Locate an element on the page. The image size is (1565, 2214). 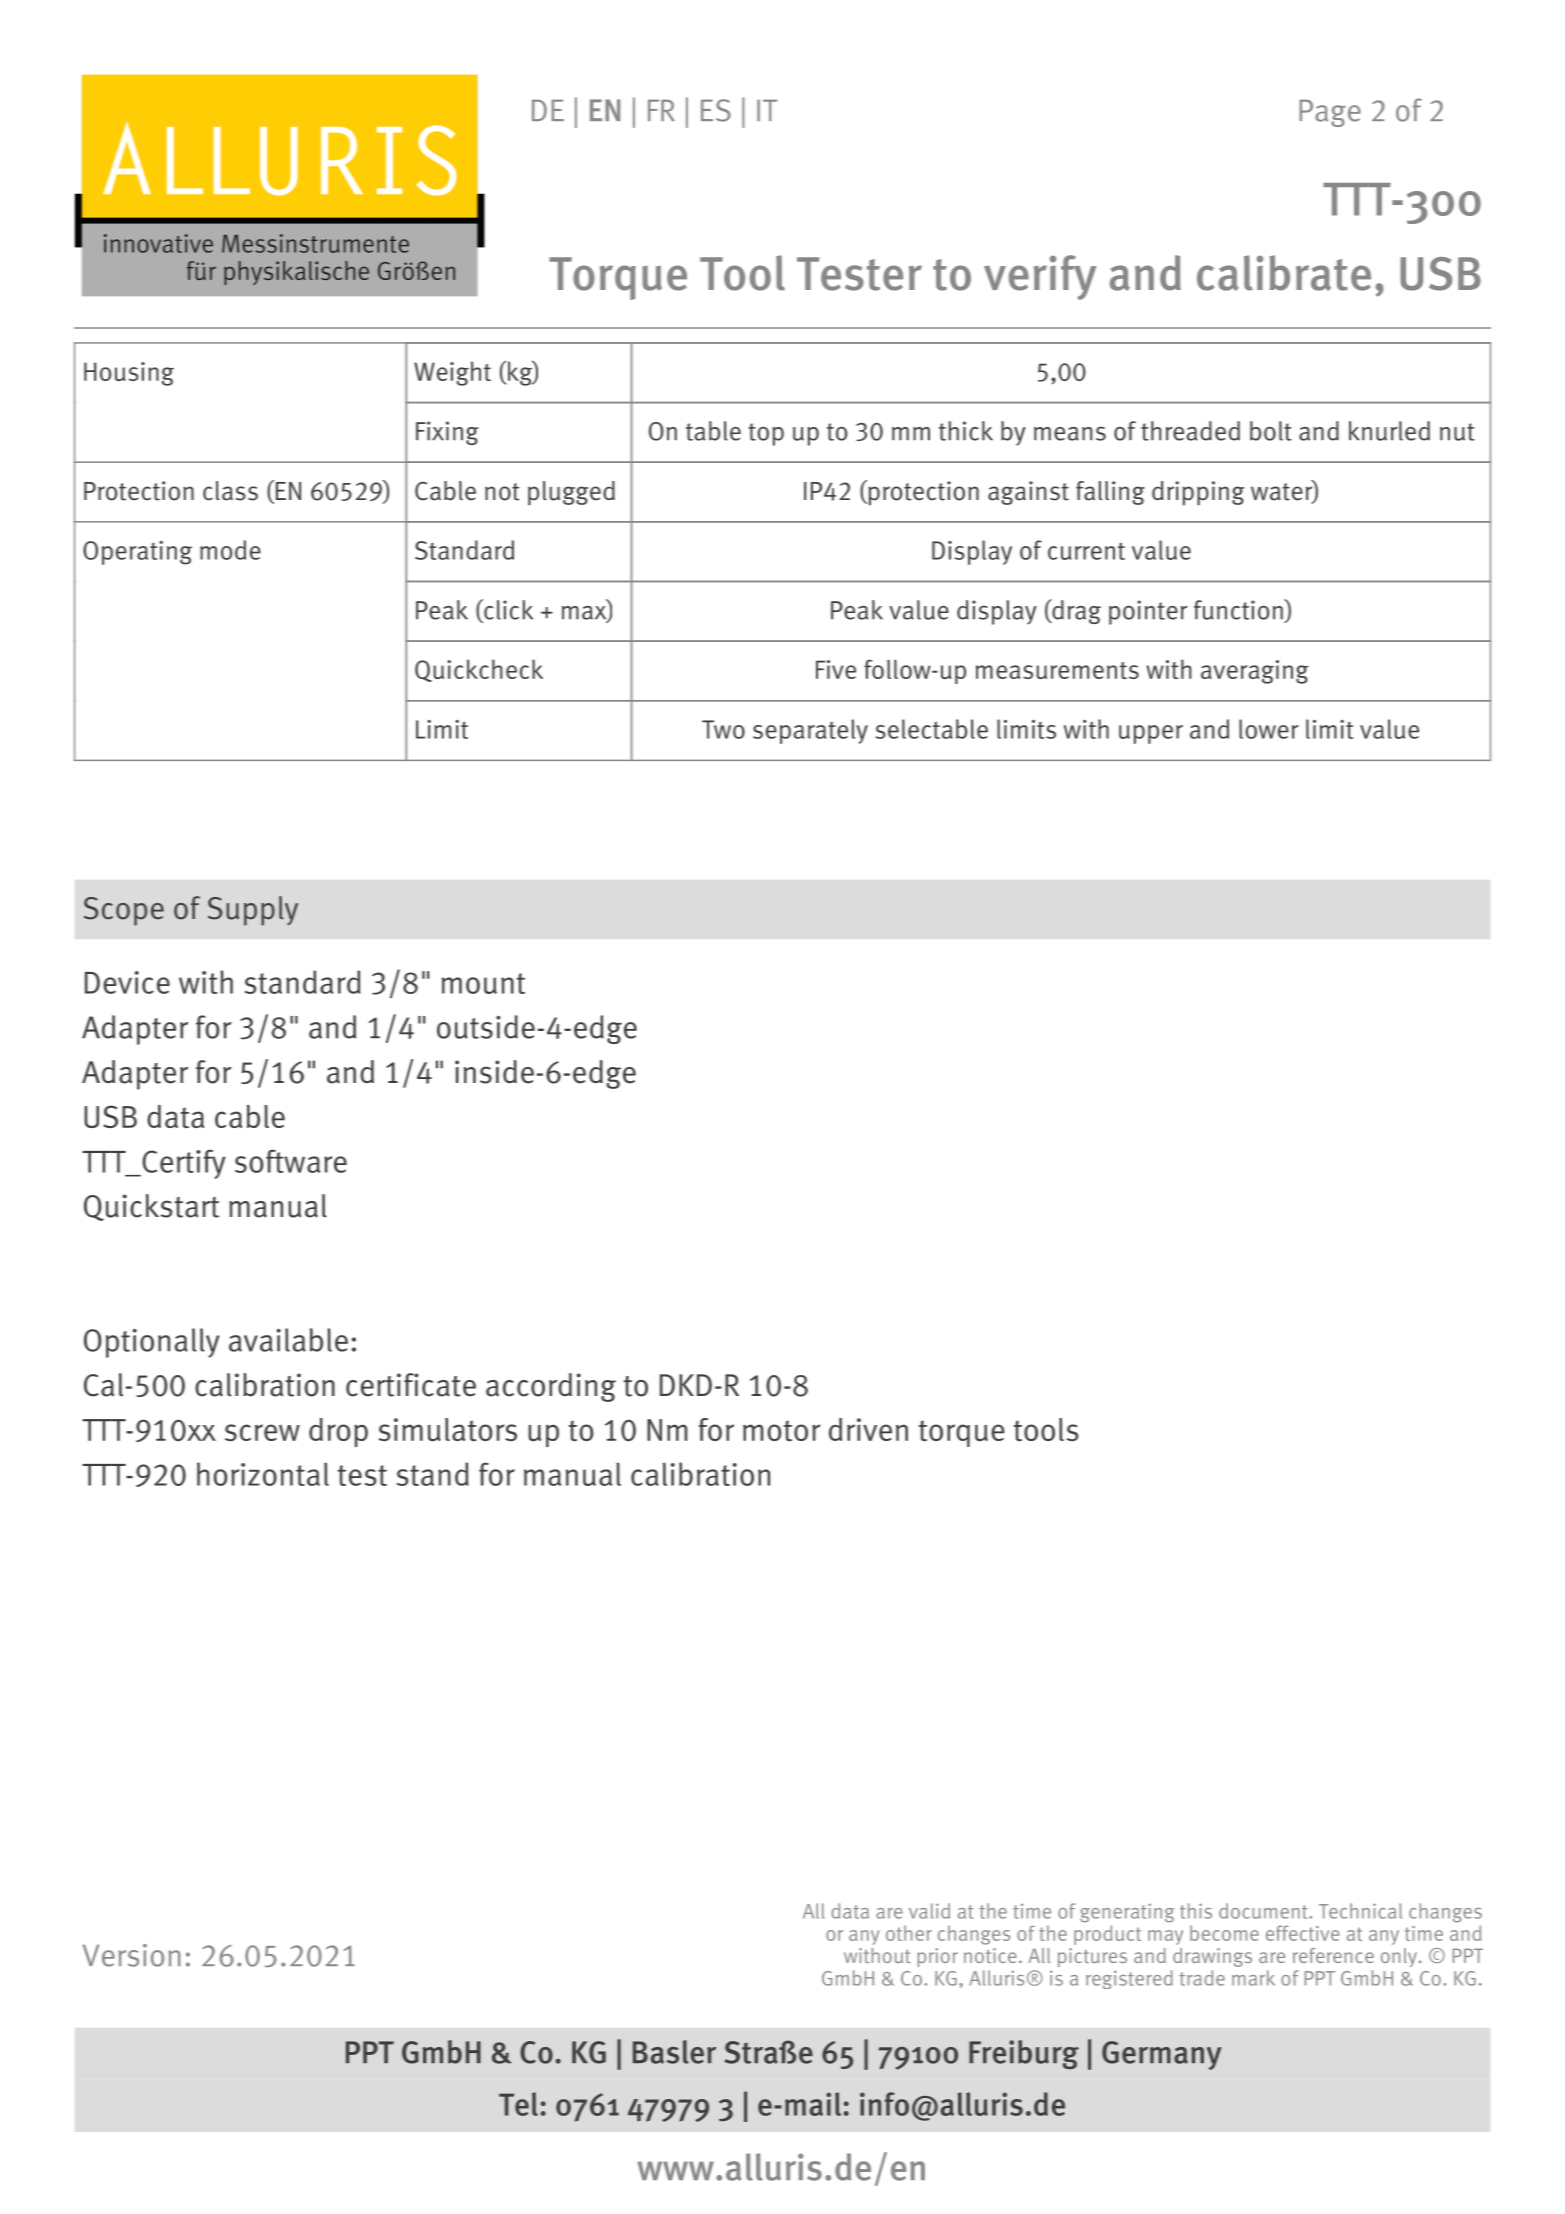
mark is located at coordinates (1253, 1978).
